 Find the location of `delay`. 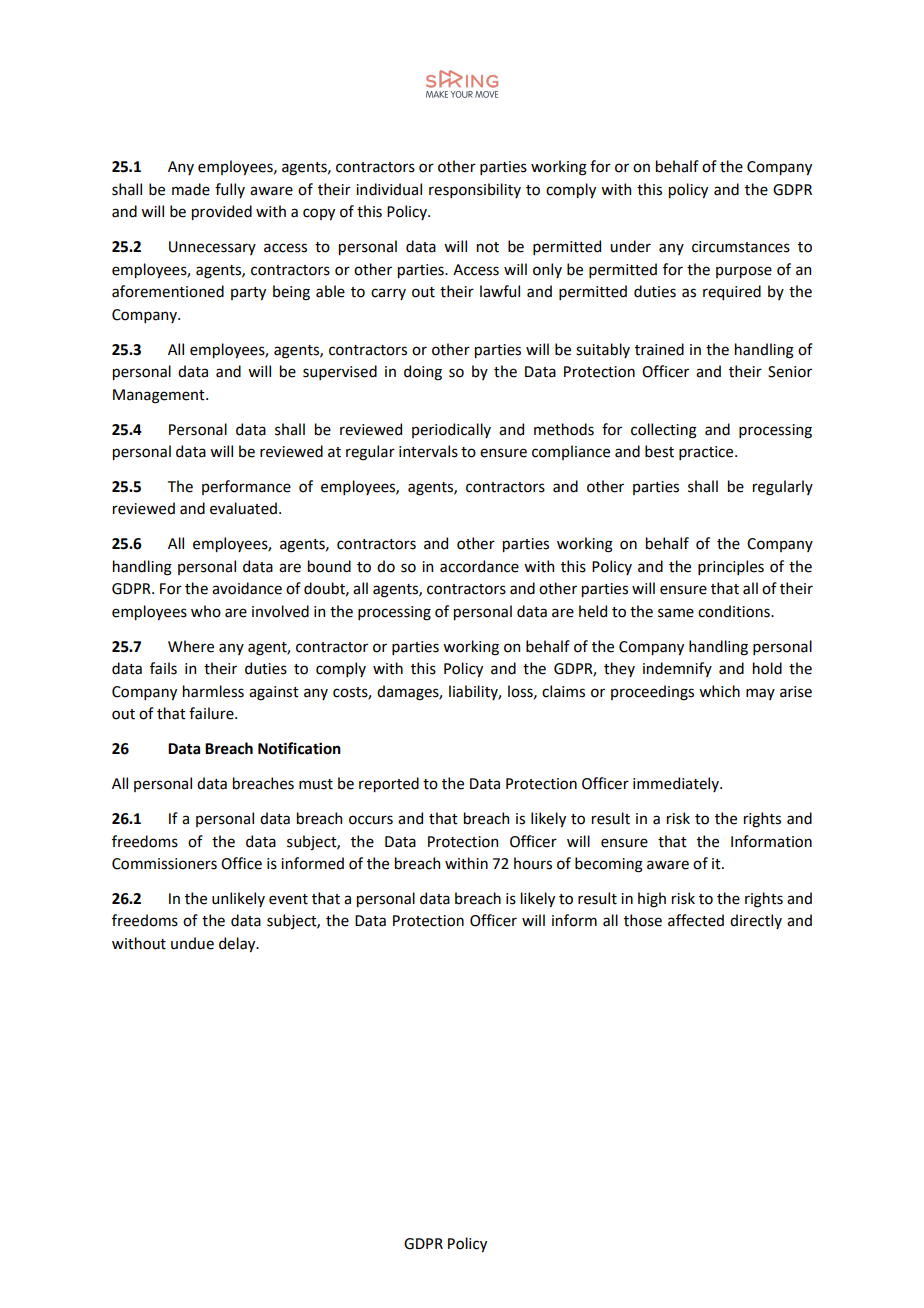

delay is located at coordinates (238, 944).
